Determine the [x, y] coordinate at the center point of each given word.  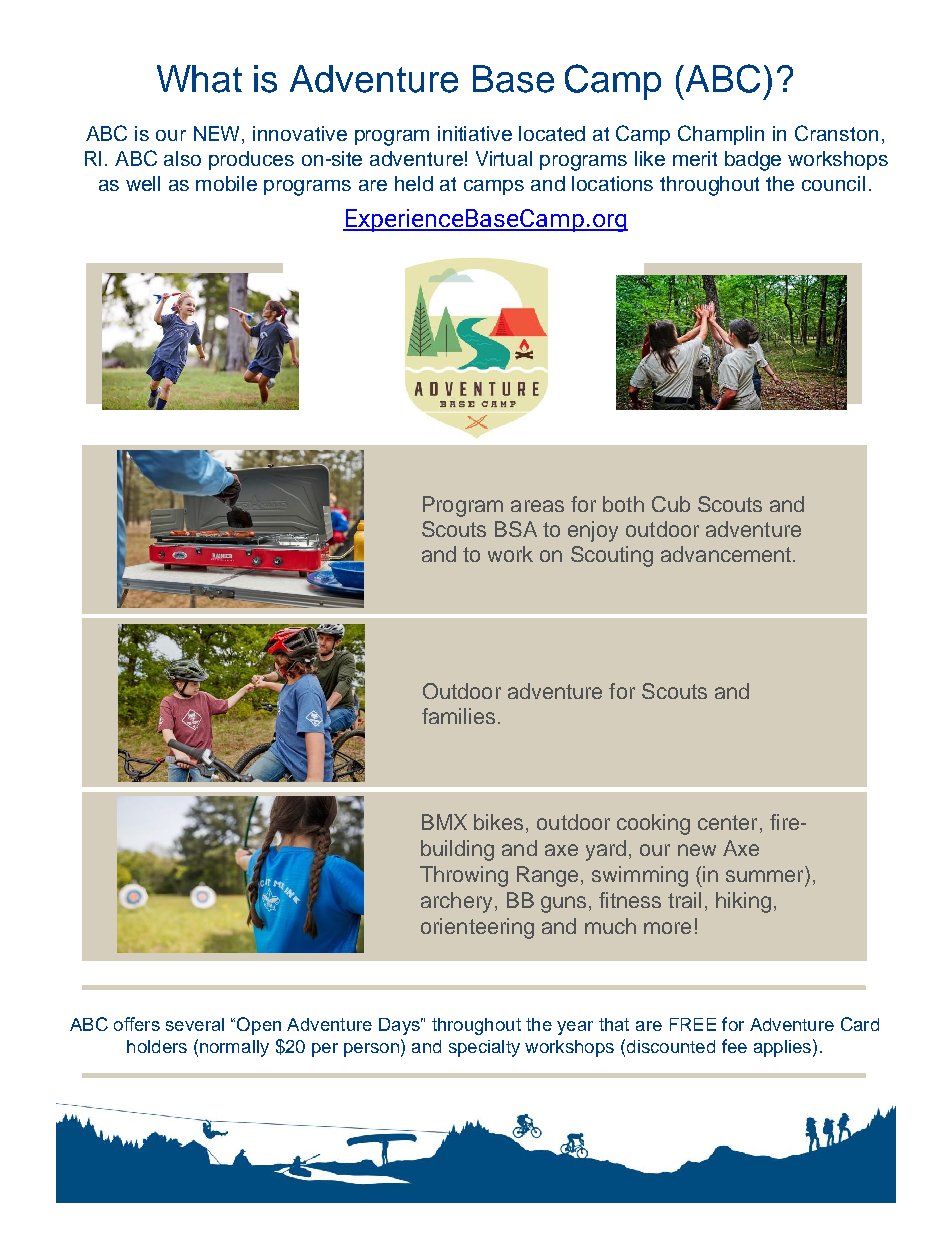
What [199, 79]
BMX [444, 822]
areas [537, 506]
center [727, 822]
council [833, 183]
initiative [475, 133]
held [414, 183]
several [195, 1024]
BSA [516, 529]
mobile [226, 183]
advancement [726, 554]
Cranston [836, 133]
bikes [498, 822]
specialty [484, 1048]
